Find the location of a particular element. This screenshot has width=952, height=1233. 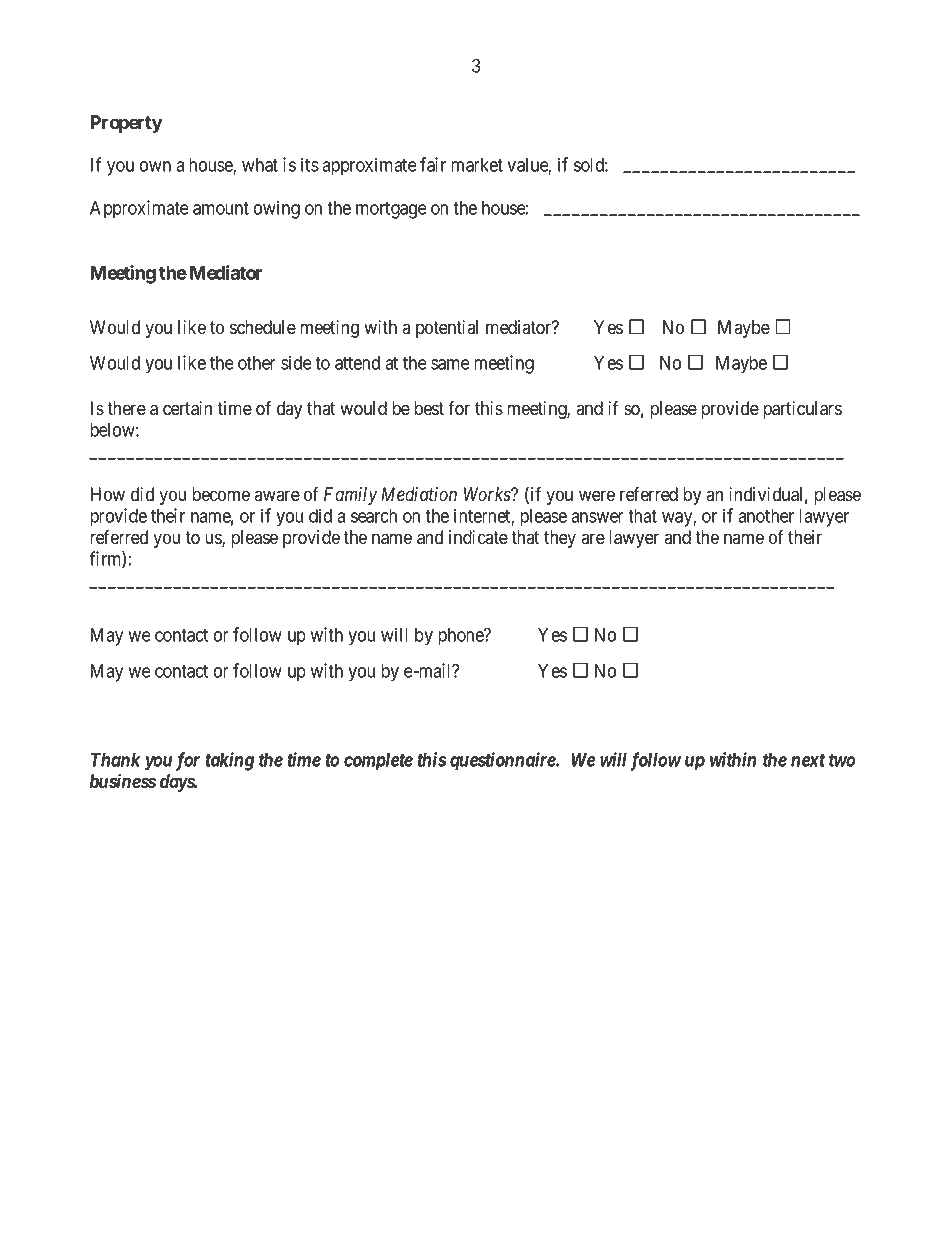

taking is located at coordinates (229, 761).
